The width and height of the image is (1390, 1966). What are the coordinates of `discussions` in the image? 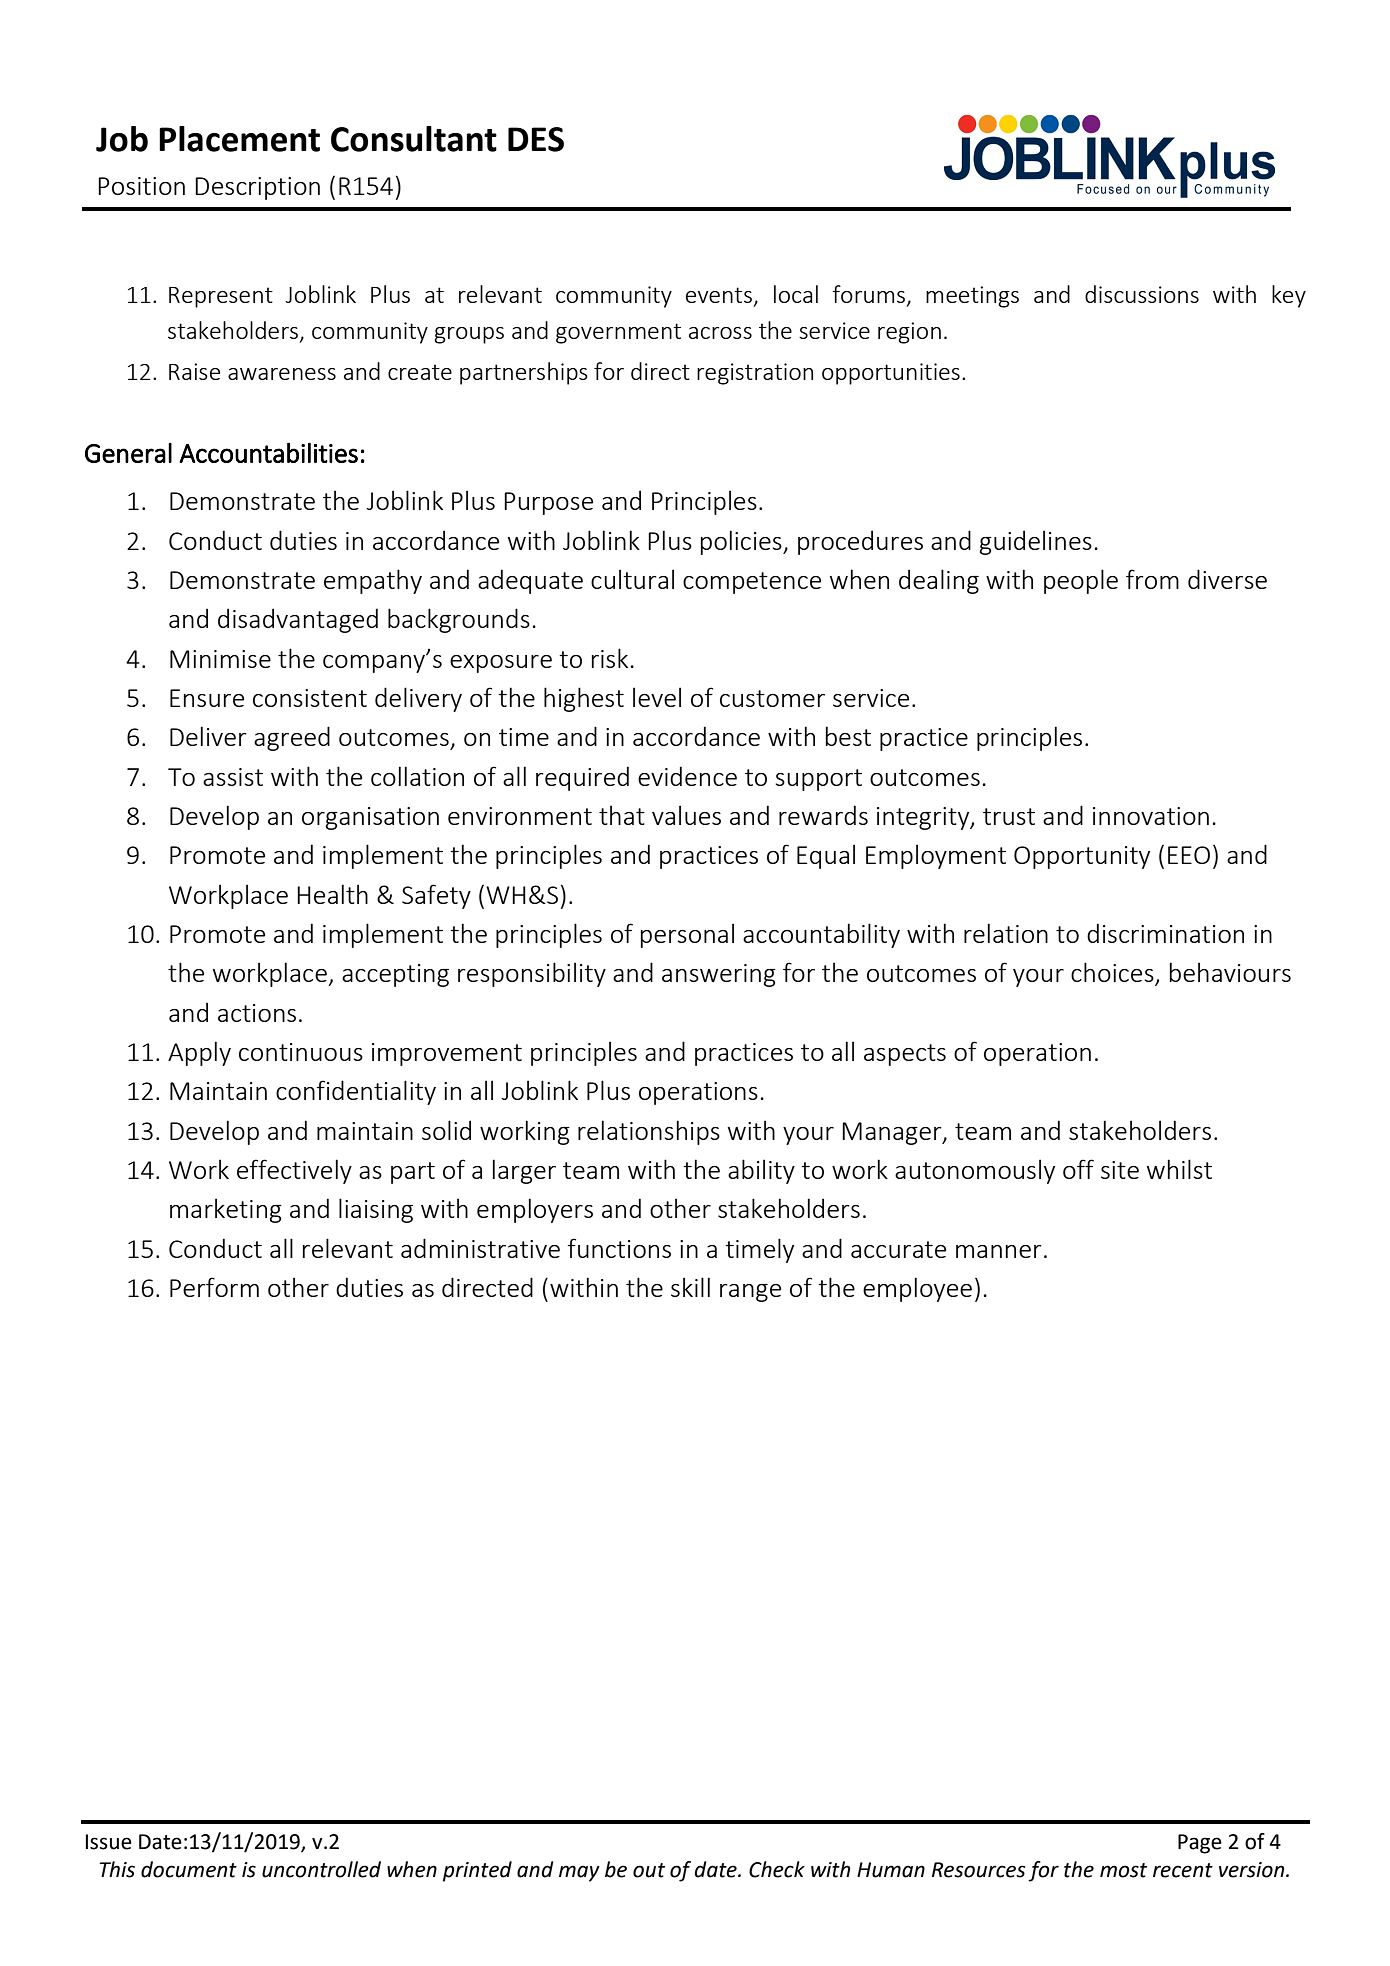 It's located at (1142, 294).
